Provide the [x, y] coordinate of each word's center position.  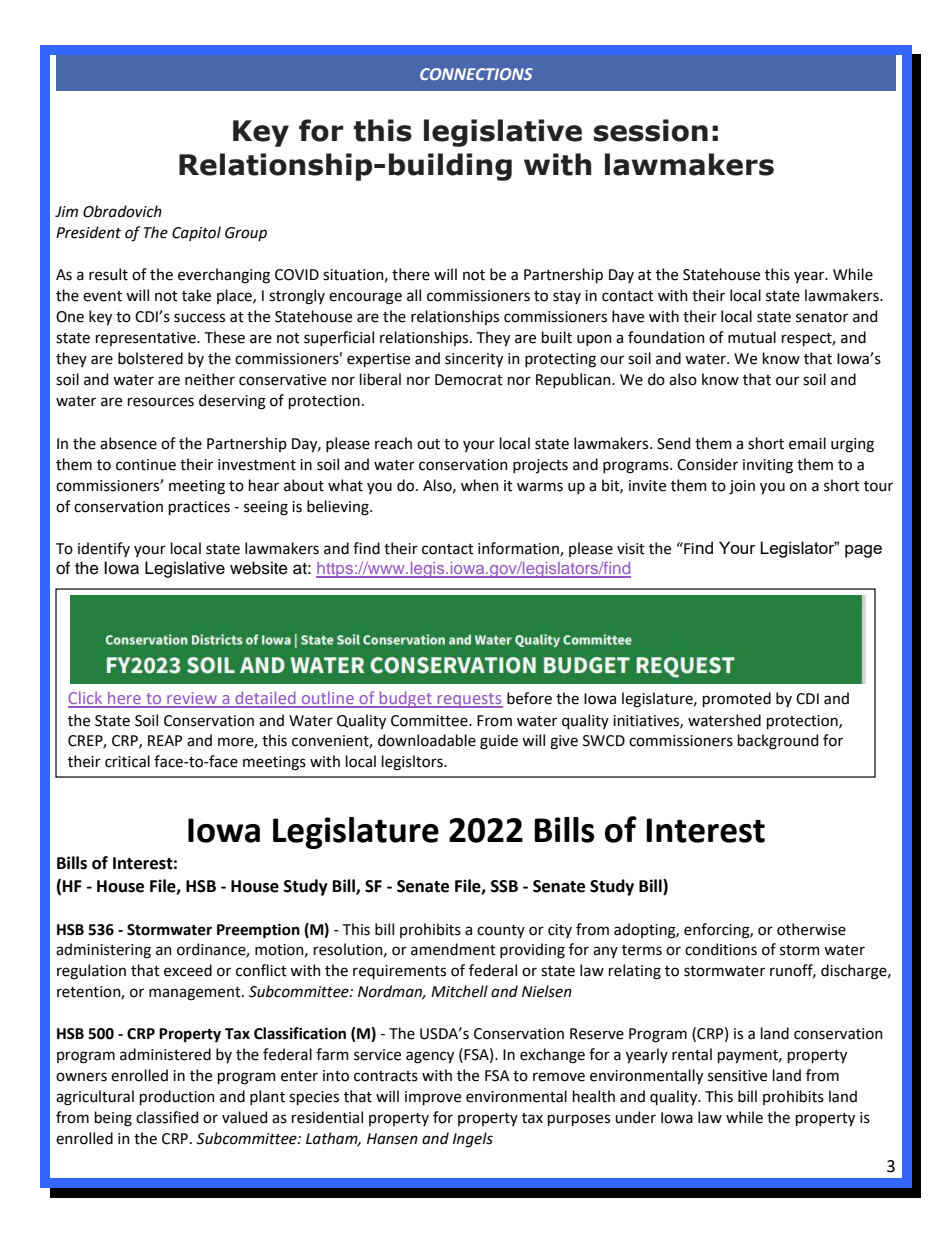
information [519, 549]
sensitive [737, 1076]
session [651, 130]
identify [104, 549]
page [863, 551]
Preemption [258, 931]
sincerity [474, 360]
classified [167, 1117]
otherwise [811, 929]
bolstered [150, 358]
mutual [752, 337]
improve [433, 1098]
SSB [504, 886]
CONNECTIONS [476, 74]
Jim [66, 211]
